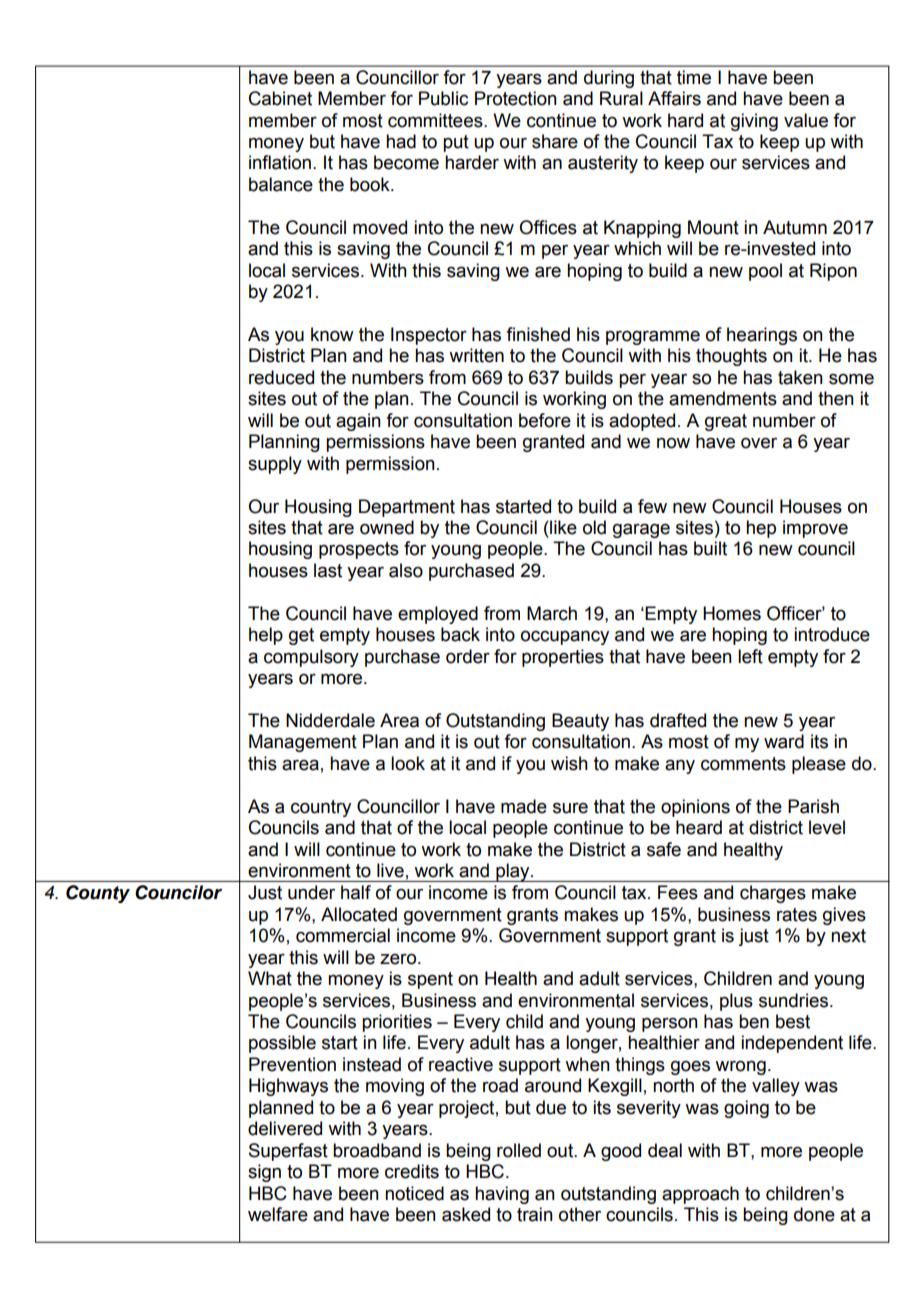  I want to click on approach, so click(700, 1195).
